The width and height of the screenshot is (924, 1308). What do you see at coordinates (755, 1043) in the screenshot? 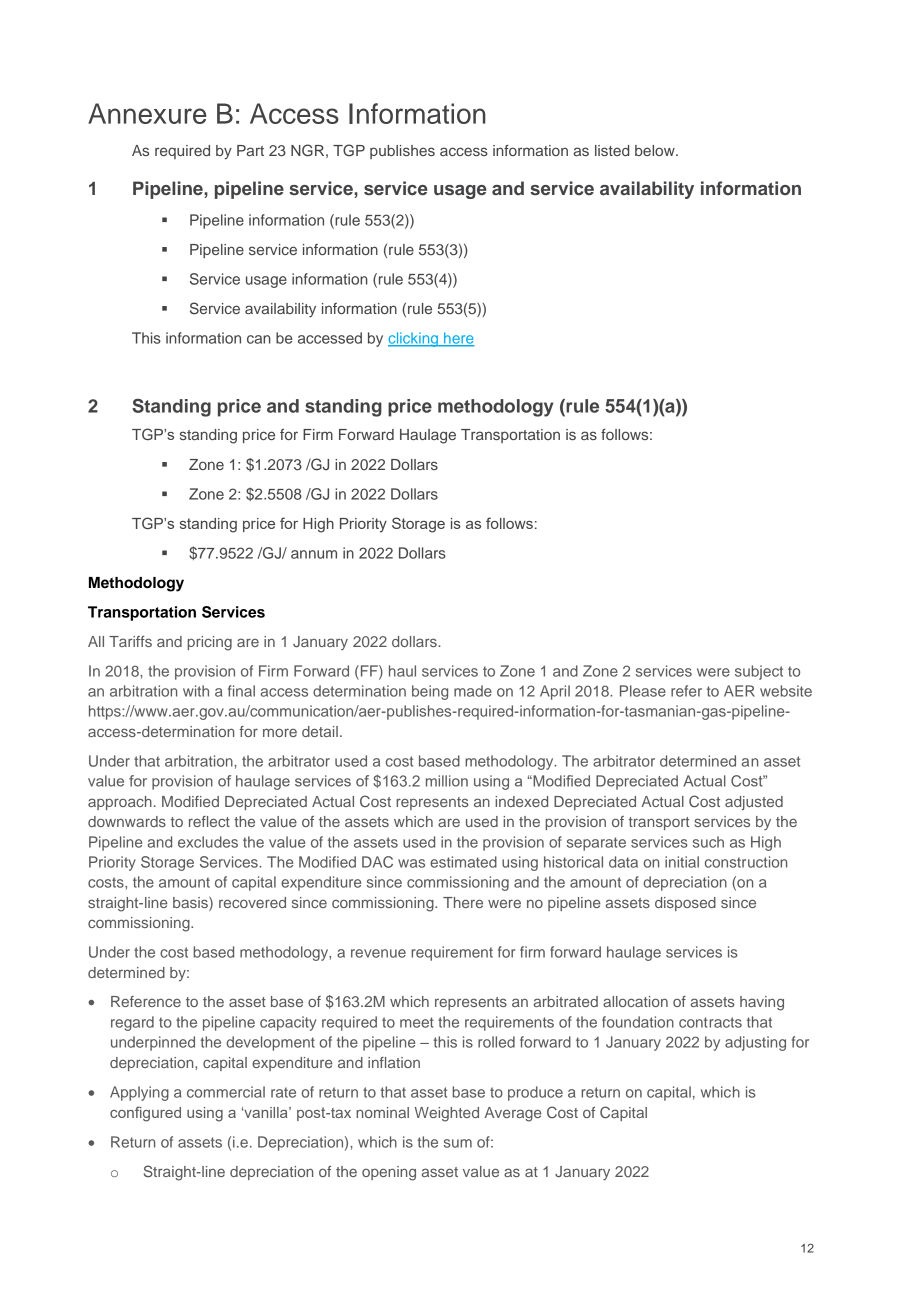
I see `adjusting` at bounding box center [755, 1043].
